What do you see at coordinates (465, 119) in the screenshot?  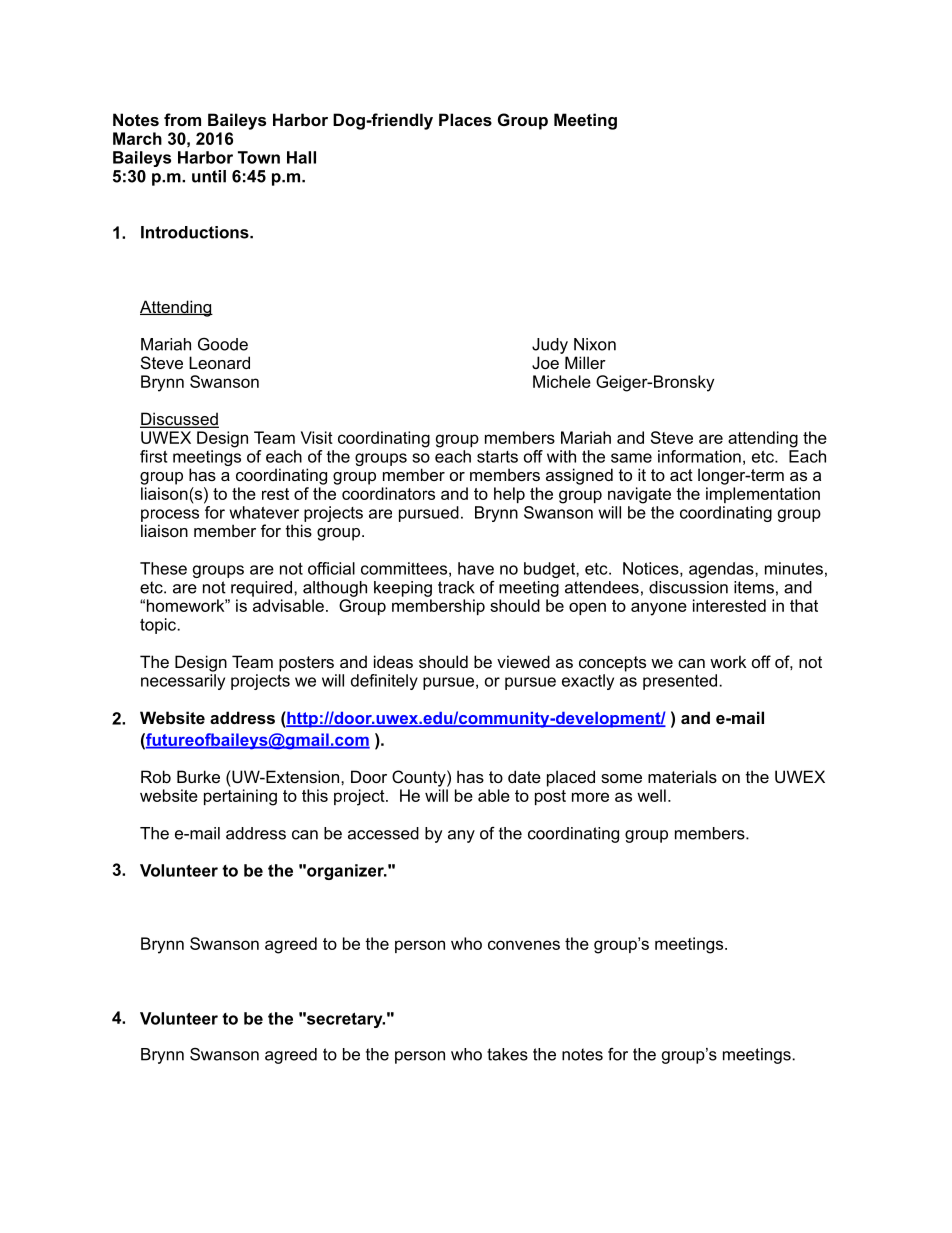 I see `Places` at bounding box center [465, 119].
